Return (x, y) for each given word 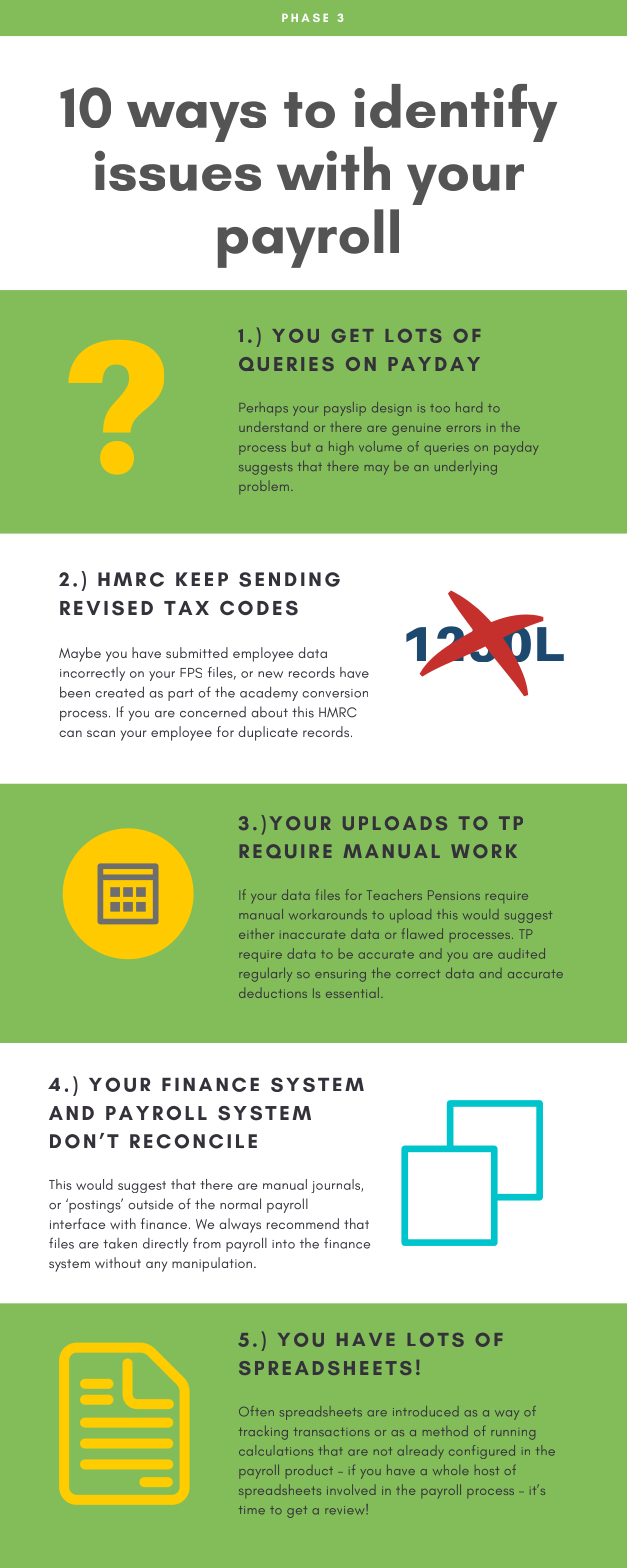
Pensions (454, 895)
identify (455, 113)
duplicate (268, 733)
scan (101, 733)
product (309, 1471)
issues (178, 171)
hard (469, 407)
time (252, 1510)
